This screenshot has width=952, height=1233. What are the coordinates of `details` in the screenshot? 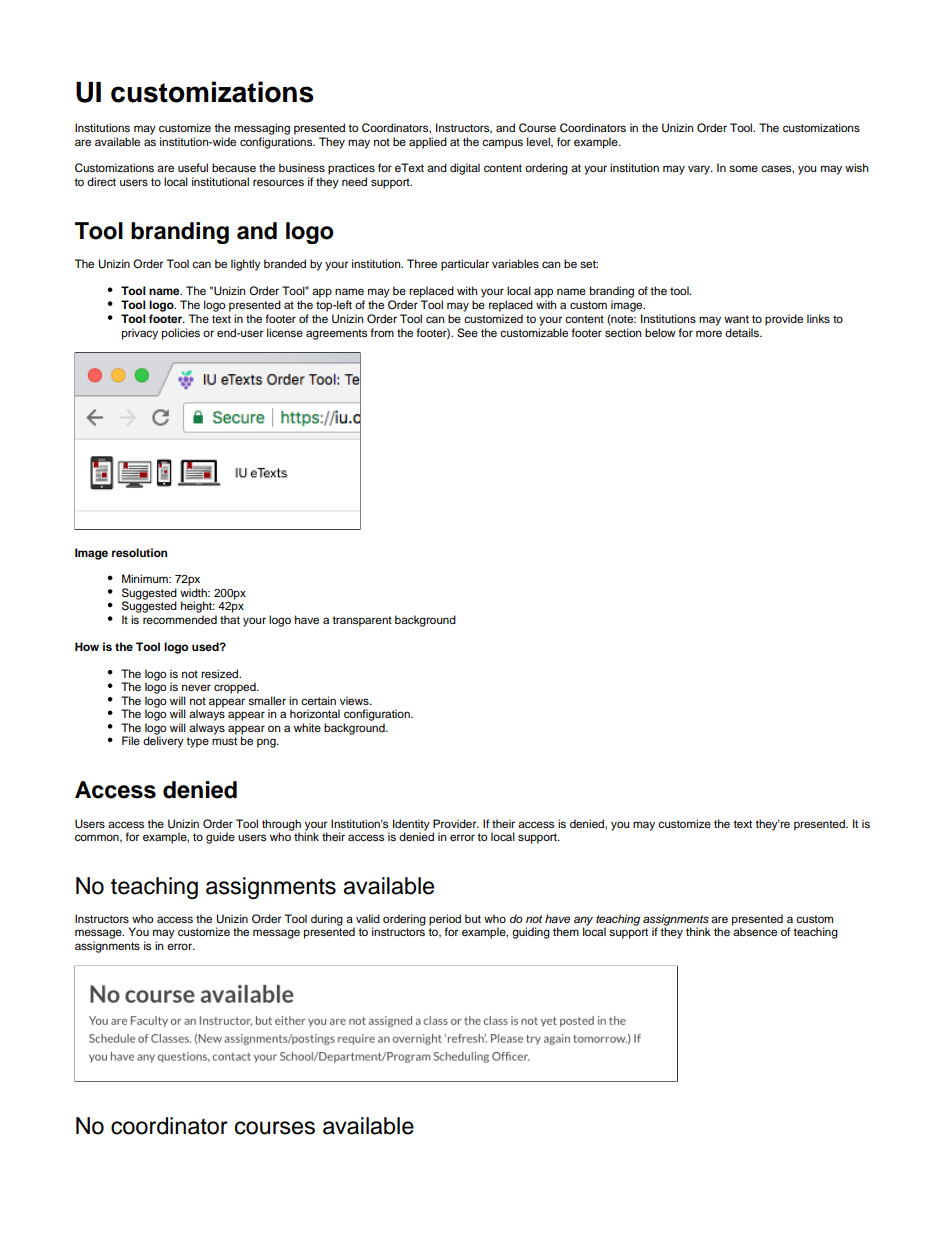 It's located at (743, 332).
